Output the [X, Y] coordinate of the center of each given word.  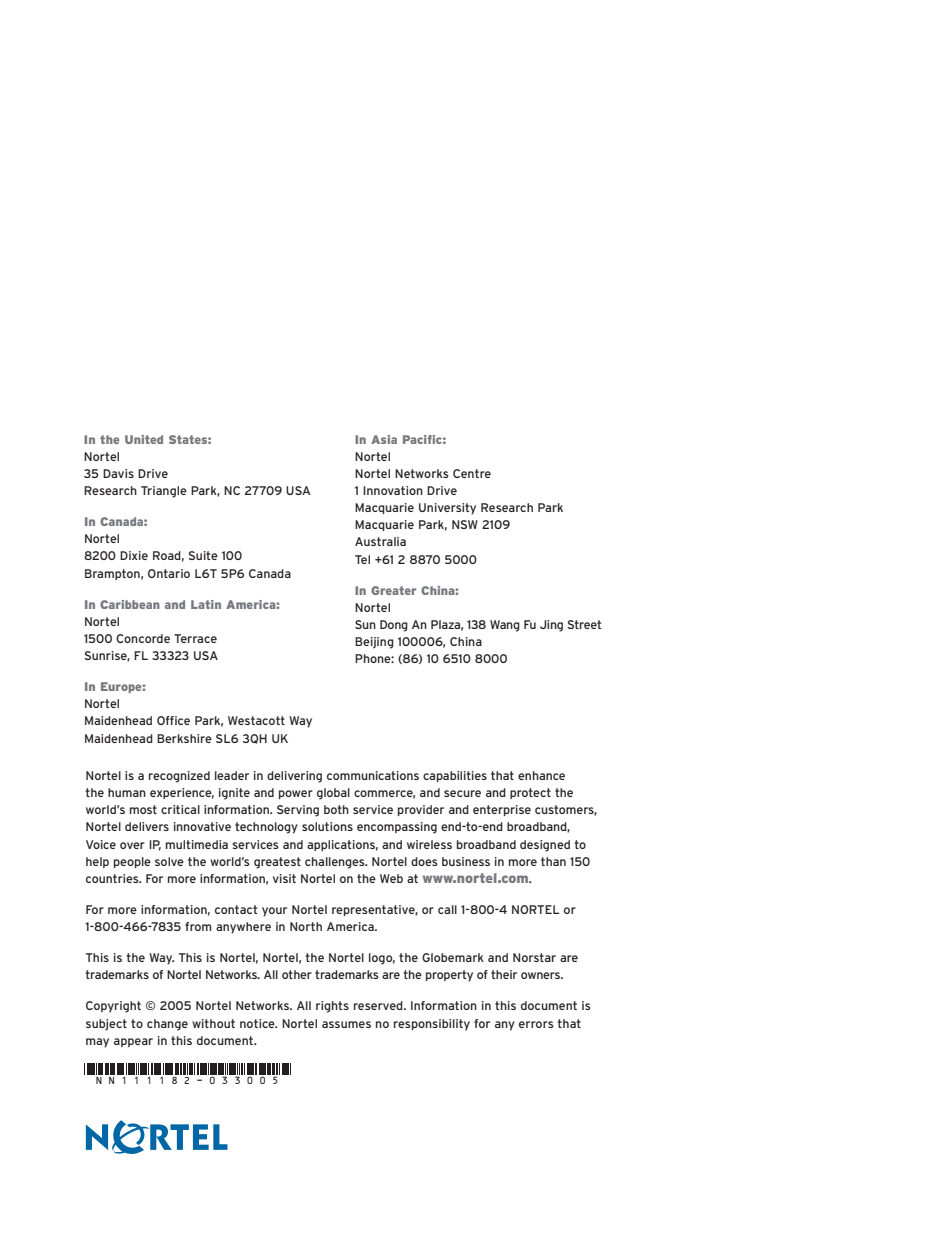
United [144, 439]
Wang [505, 626]
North [306, 926]
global [333, 794]
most [143, 809]
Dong [394, 626]
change [167, 1025]
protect [530, 793]
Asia [384, 439]
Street [584, 624]
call [447, 909]
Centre [472, 473]
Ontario [169, 573]
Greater [393, 590]
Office [173, 720]
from [198, 926]
